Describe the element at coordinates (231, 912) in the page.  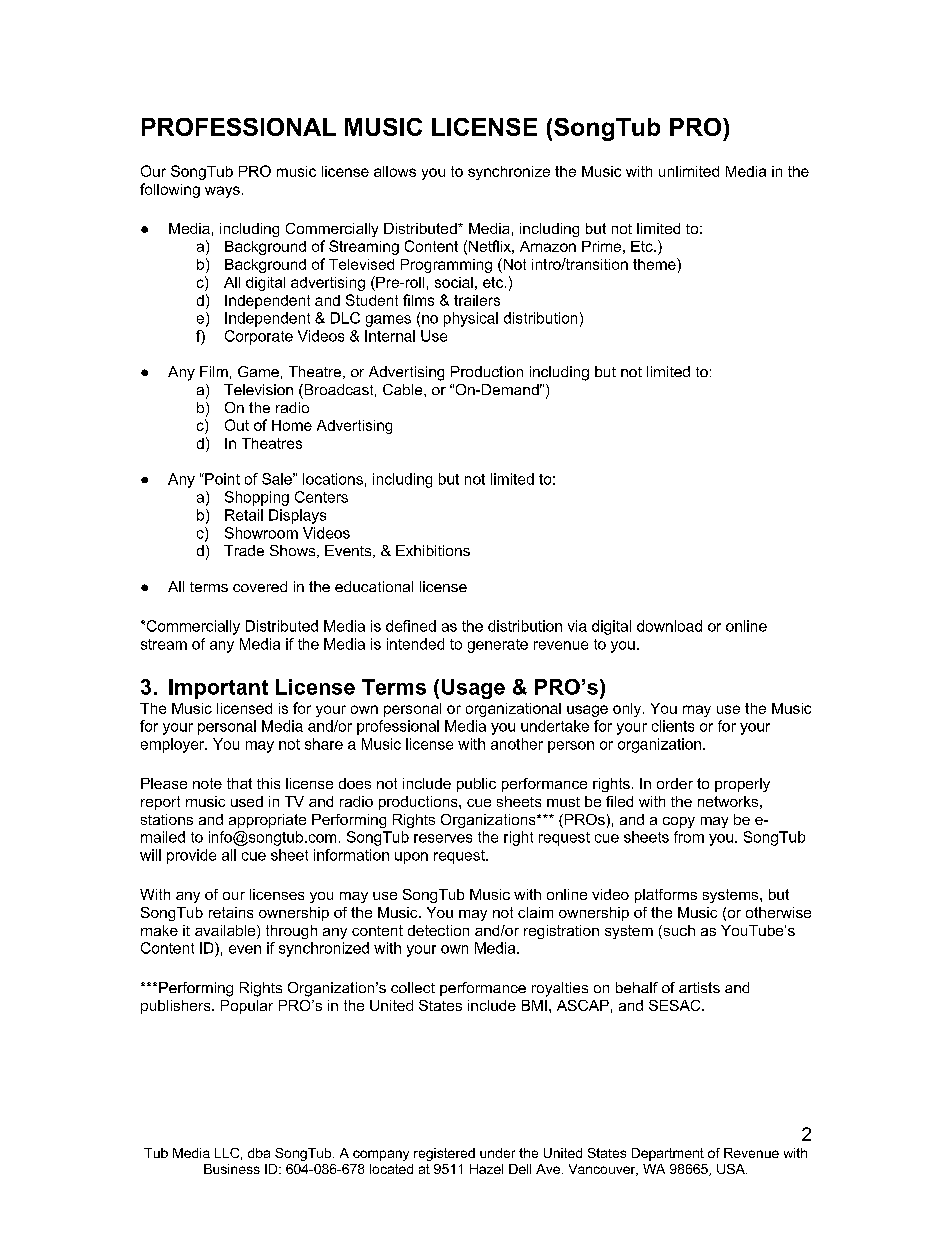
I see `retains` at that location.
